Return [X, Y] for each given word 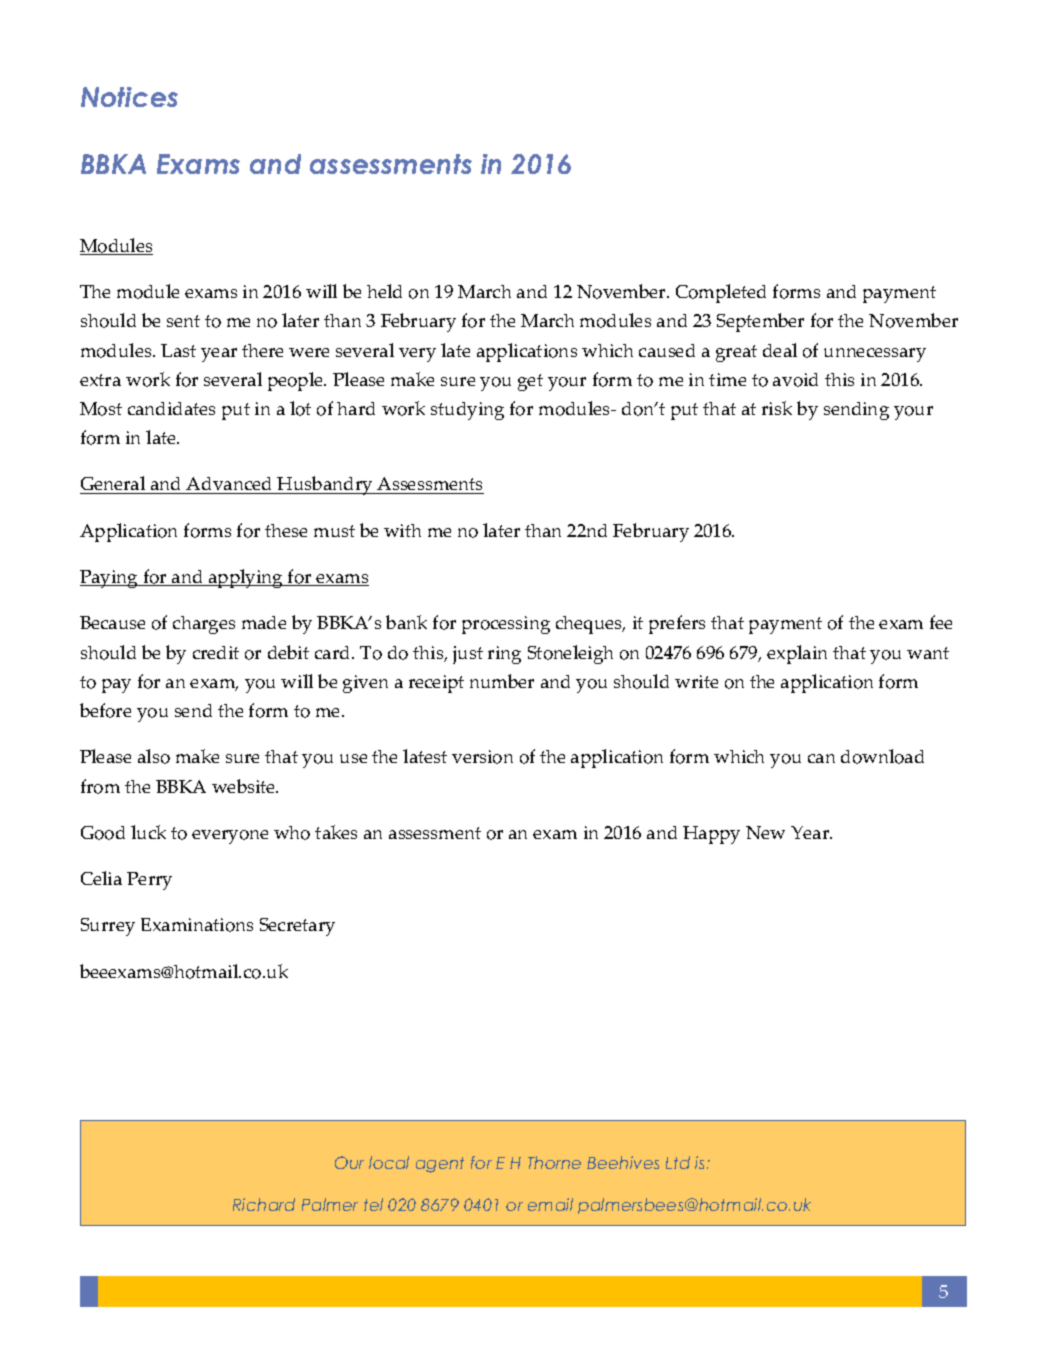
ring [504, 655]
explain [797, 654]
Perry [149, 881]
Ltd [678, 1162]
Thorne [554, 1162]
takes [336, 832]
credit [216, 652]
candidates [171, 408]
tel [373, 1204]
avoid [795, 380]
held [384, 291]
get [530, 382]
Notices [129, 97]
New [765, 832]
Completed [721, 293]
